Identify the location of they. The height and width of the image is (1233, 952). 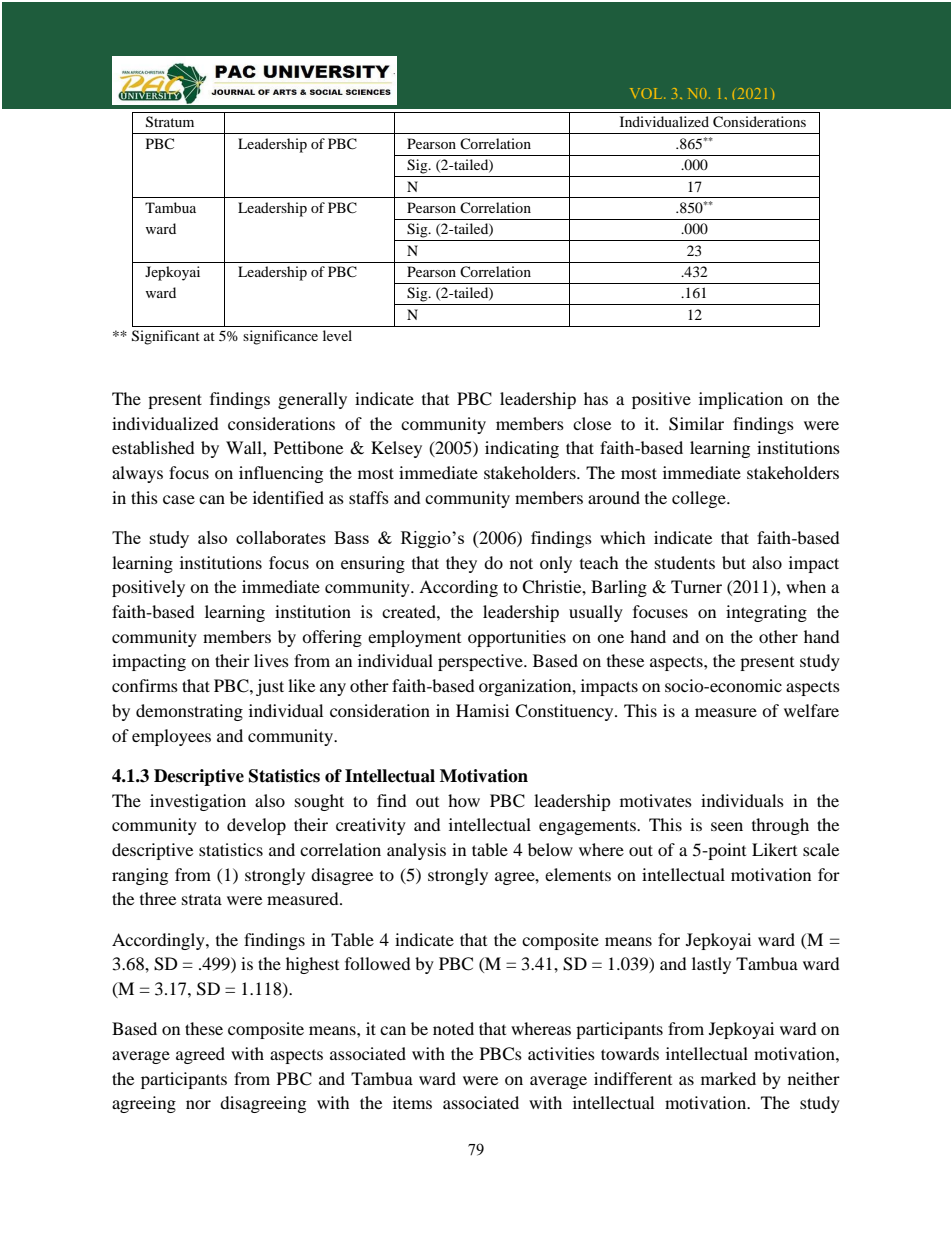
(461, 564).
